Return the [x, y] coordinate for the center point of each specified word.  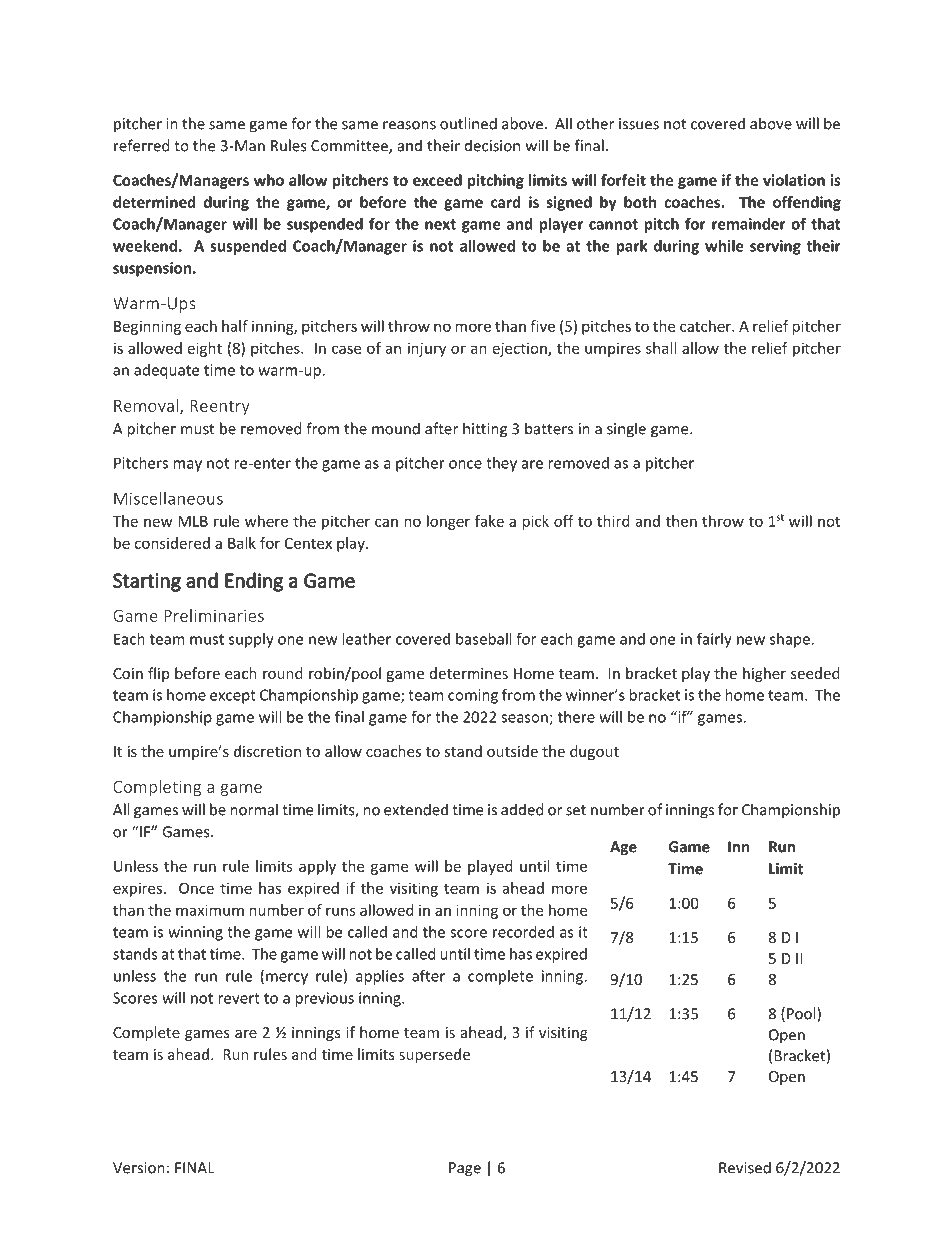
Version [139, 1168]
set [576, 810]
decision [492, 145]
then [681, 521]
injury [427, 349]
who [269, 180]
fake [489, 521]
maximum [210, 910]
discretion [267, 751]
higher [764, 674]
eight [205, 349]
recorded [523, 932]
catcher [707, 326]
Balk [242, 543]
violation [794, 180]
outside [512, 751]
